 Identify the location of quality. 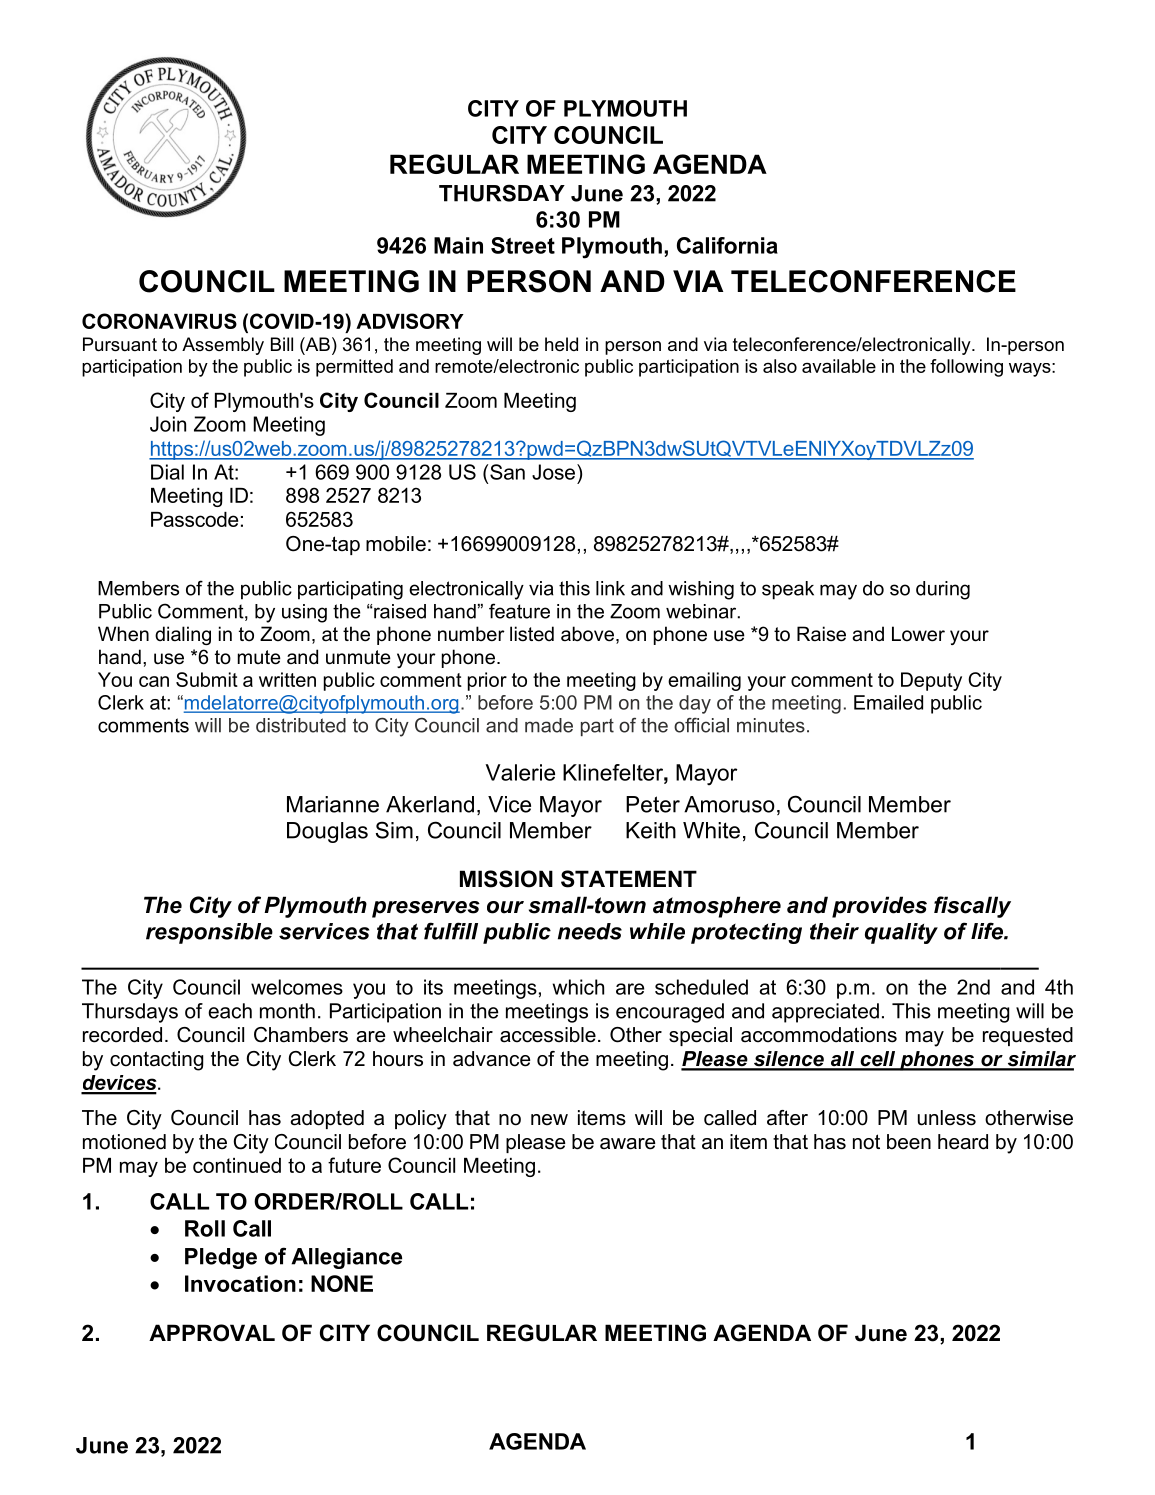
(901, 933).
